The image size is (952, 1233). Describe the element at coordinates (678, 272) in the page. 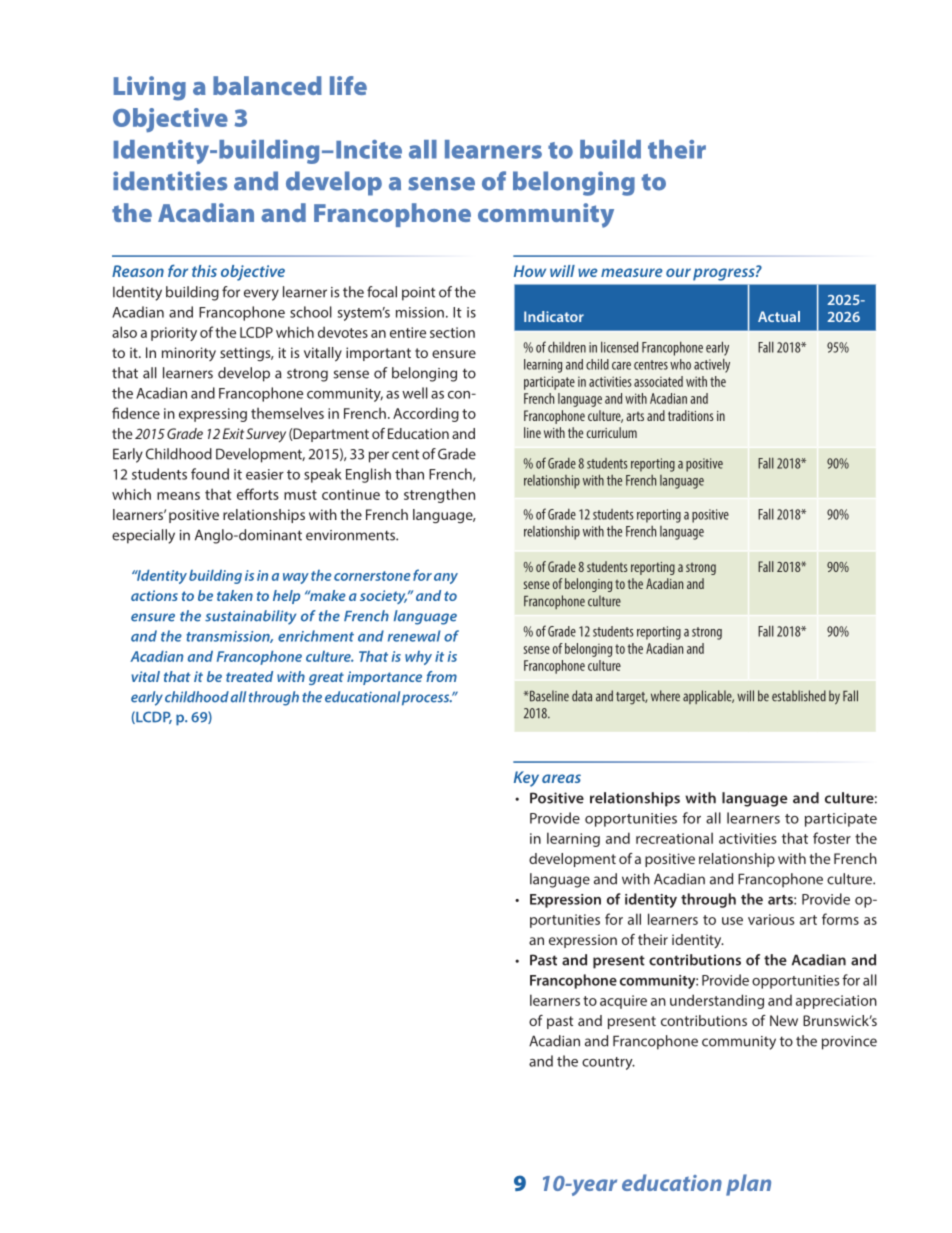

I see `our` at that location.
